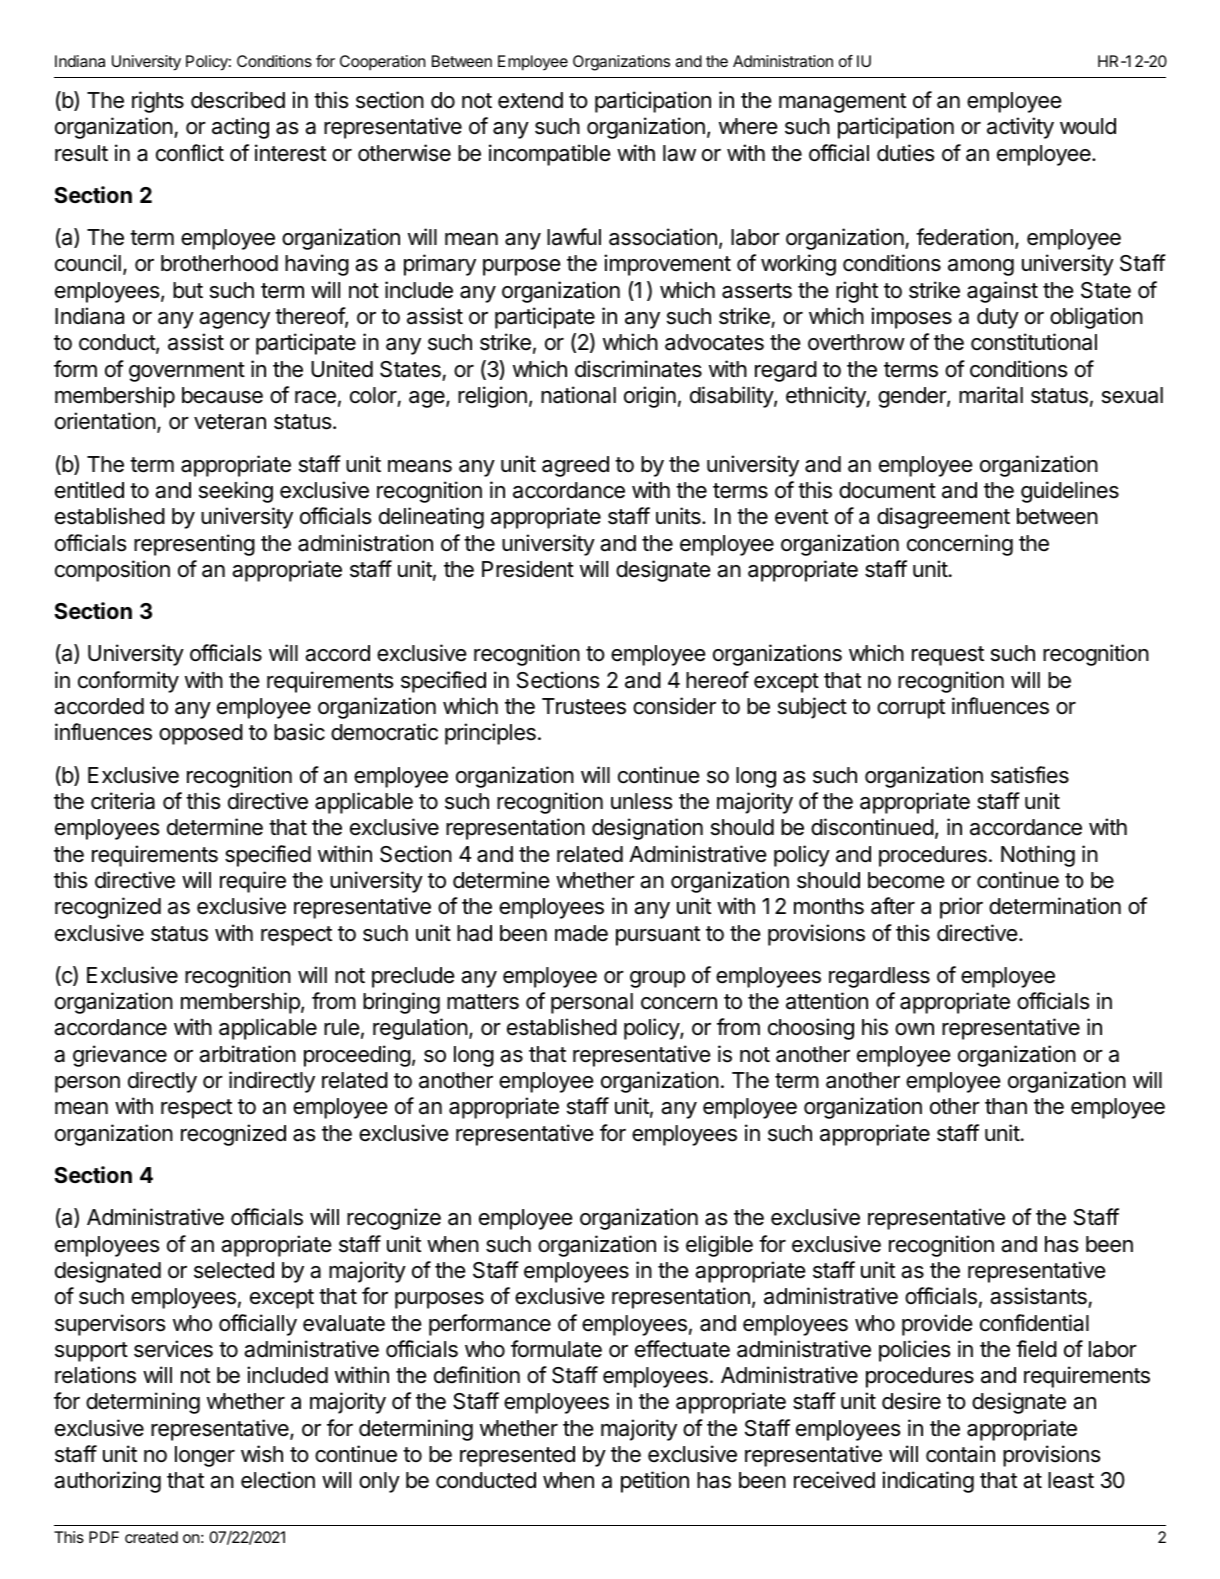 The height and width of the screenshot is (1579, 1220). I want to click on criteria, so click(123, 801).
